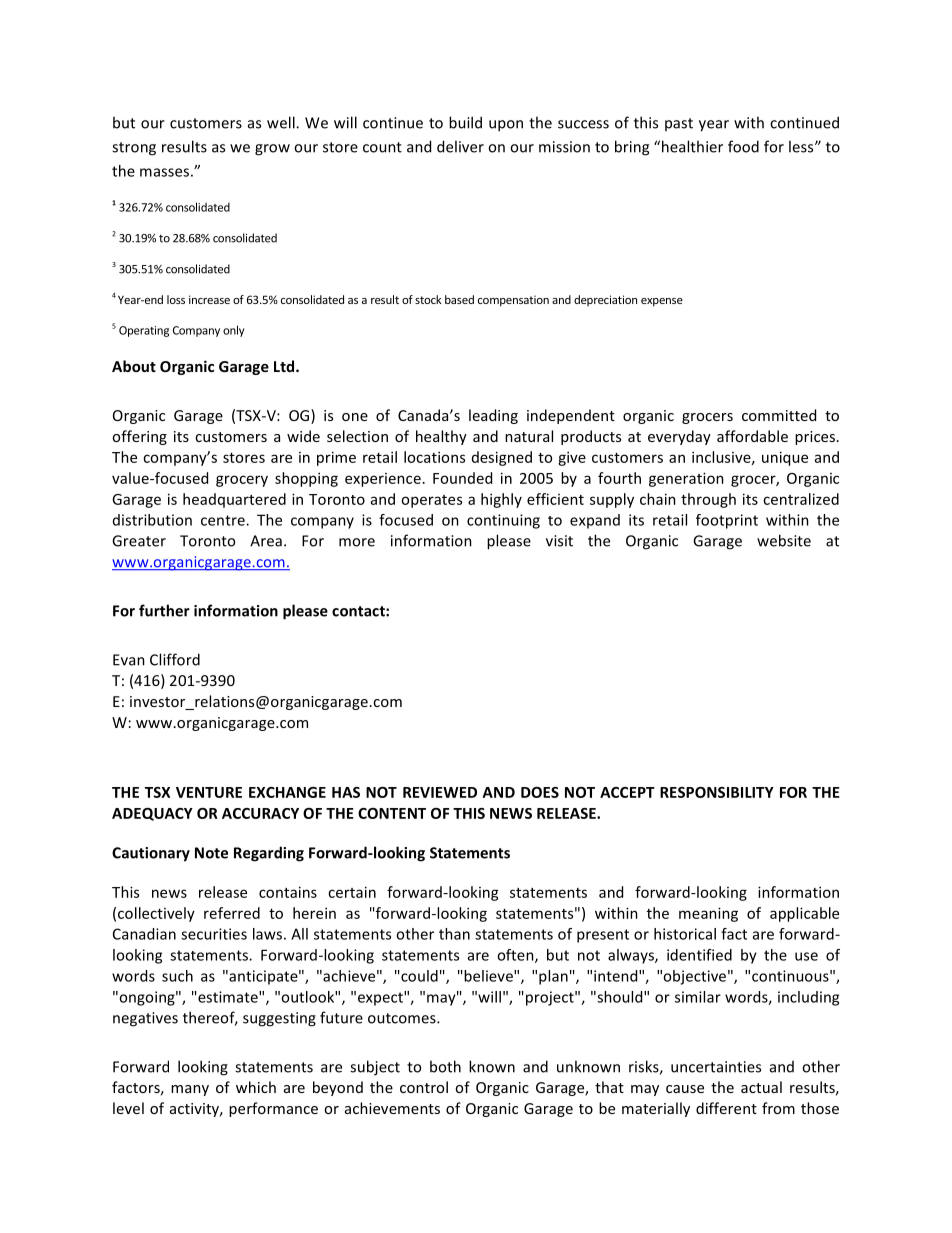 Image resolution: width=952 pixels, height=1233 pixels. What do you see at coordinates (209, 792) in the screenshot?
I see `VENTURE` at bounding box center [209, 792].
